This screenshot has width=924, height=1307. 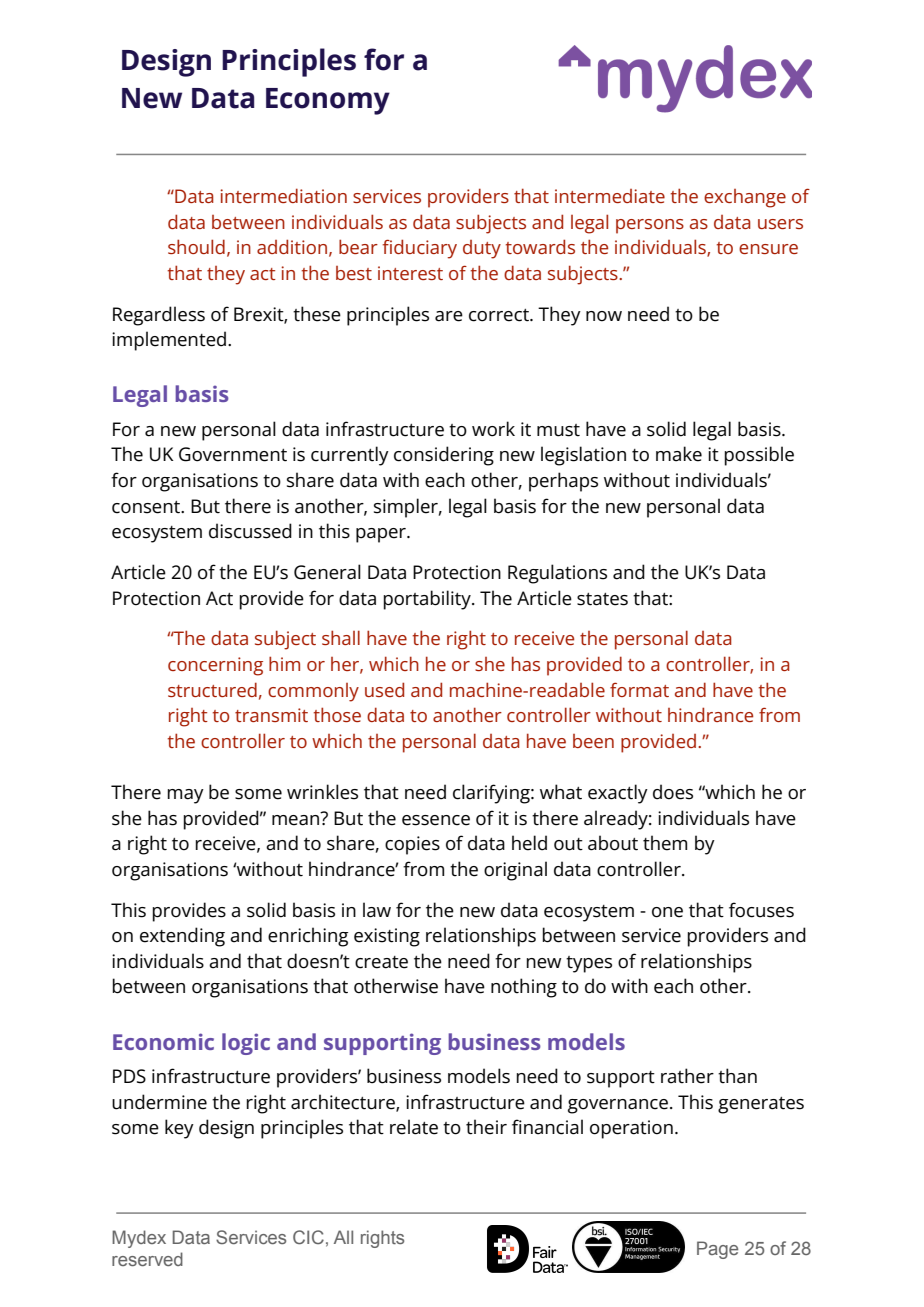 What do you see at coordinates (717, 1250) in the screenshot?
I see `Page` at bounding box center [717, 1250].
